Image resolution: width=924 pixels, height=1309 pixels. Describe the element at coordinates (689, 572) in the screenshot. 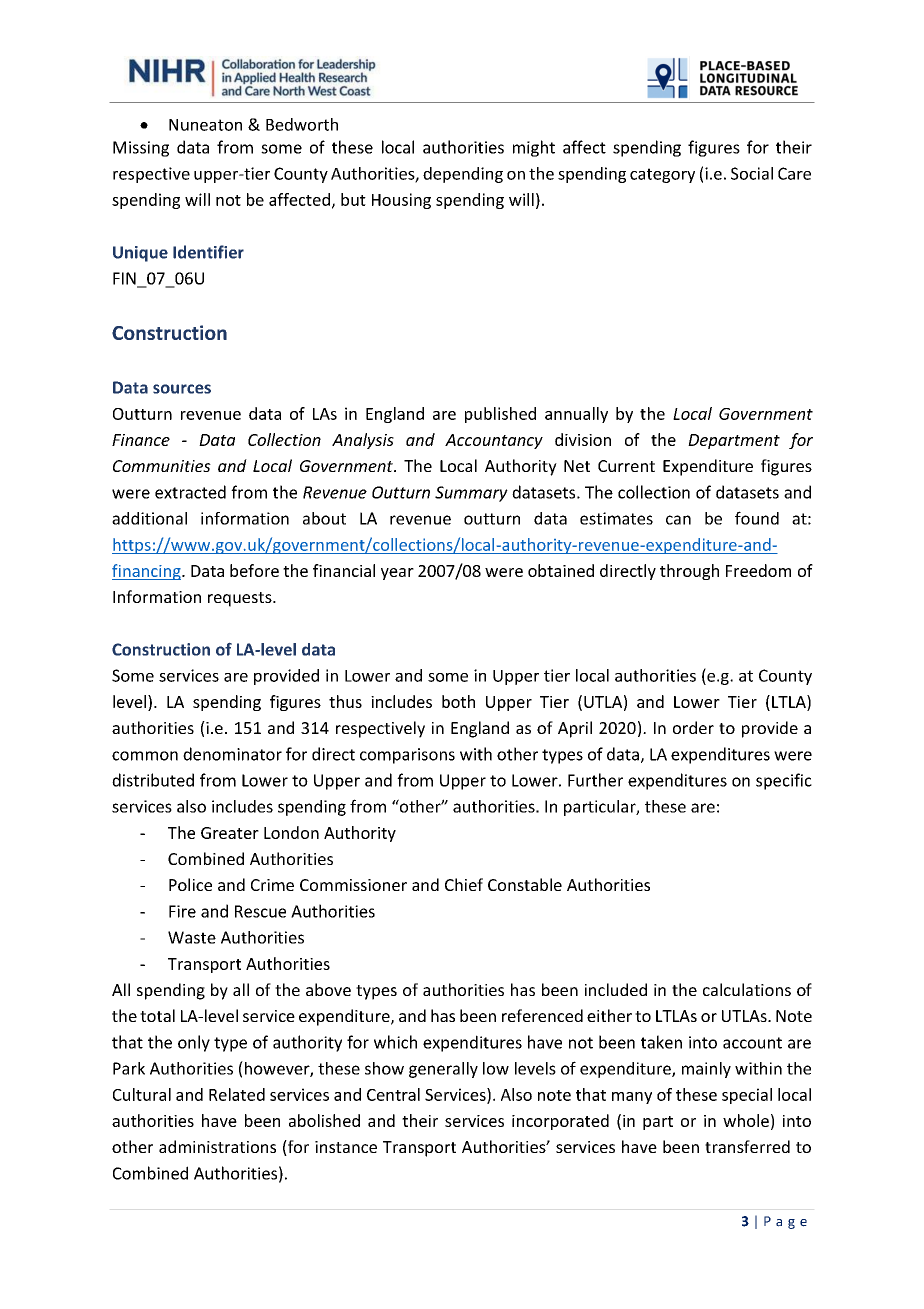

I see `through` at that location.
